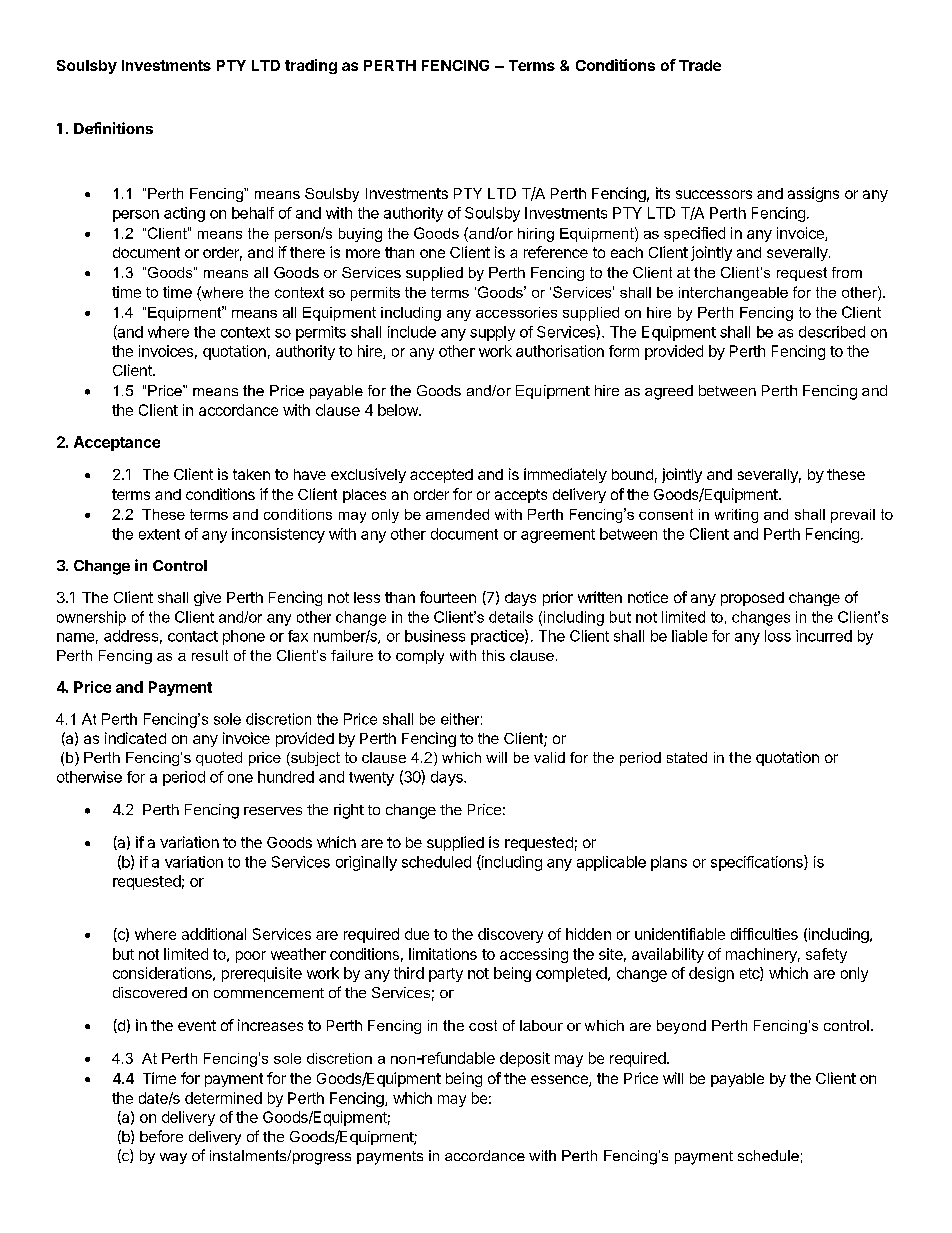 Image resolution: width=952 pixels, height=1233 pixels. I want to click on additional, so click(214, 934).
